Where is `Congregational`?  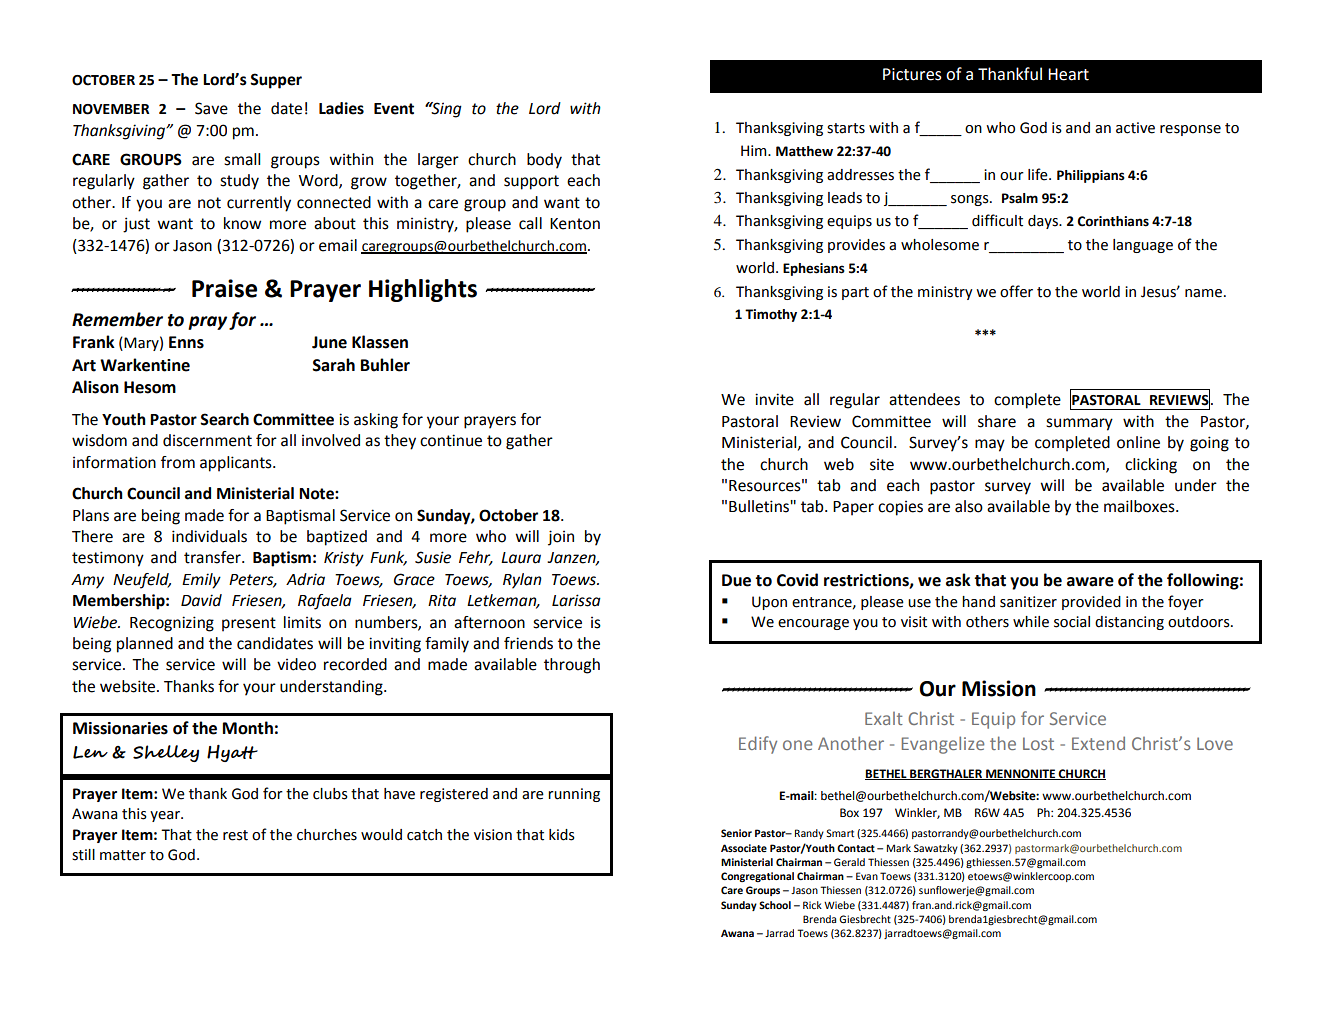 Congregational is located at coordinates (757, 877).
